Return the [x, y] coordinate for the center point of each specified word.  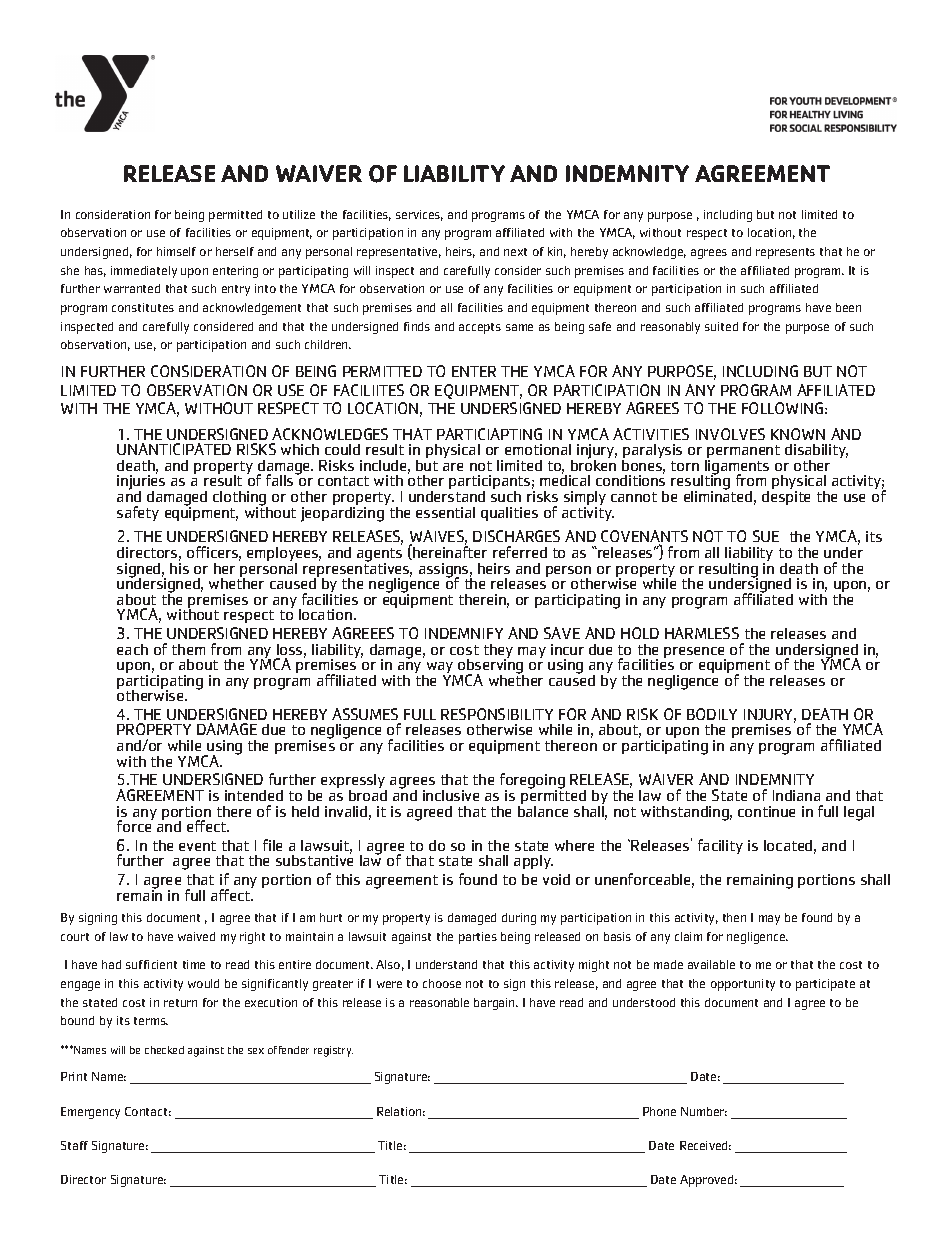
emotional [538, 449]
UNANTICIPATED [174, 449]
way [441, 669]
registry [333, 1051]
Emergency [90, 1113]
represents [785, 253]
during [519, 919]
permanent [743, 453]
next [515, 252]
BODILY [712, 714]
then [734, 917]
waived [196, 936]
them [188, 649]
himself [176, 251]
